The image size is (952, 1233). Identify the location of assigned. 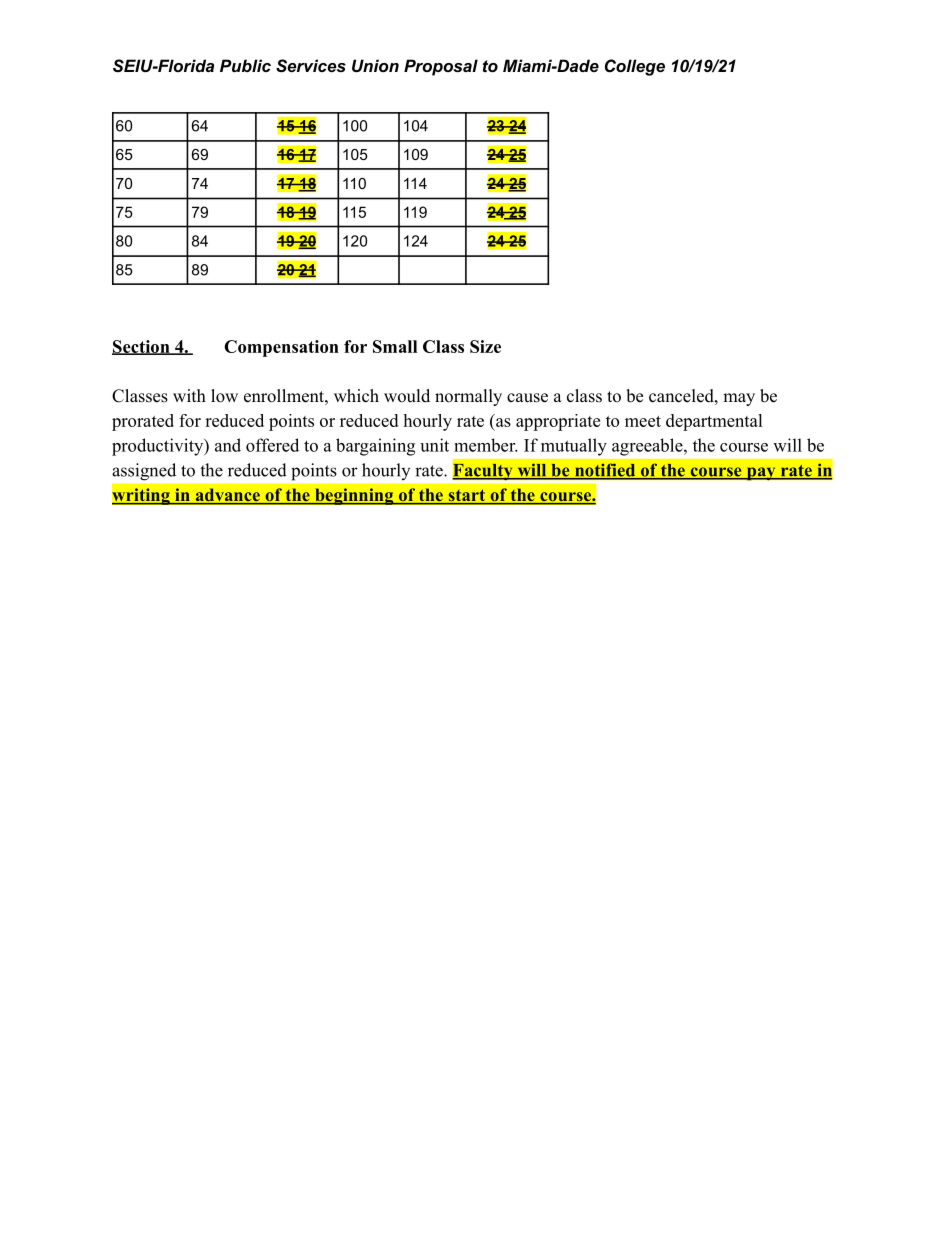
(144, 472).
